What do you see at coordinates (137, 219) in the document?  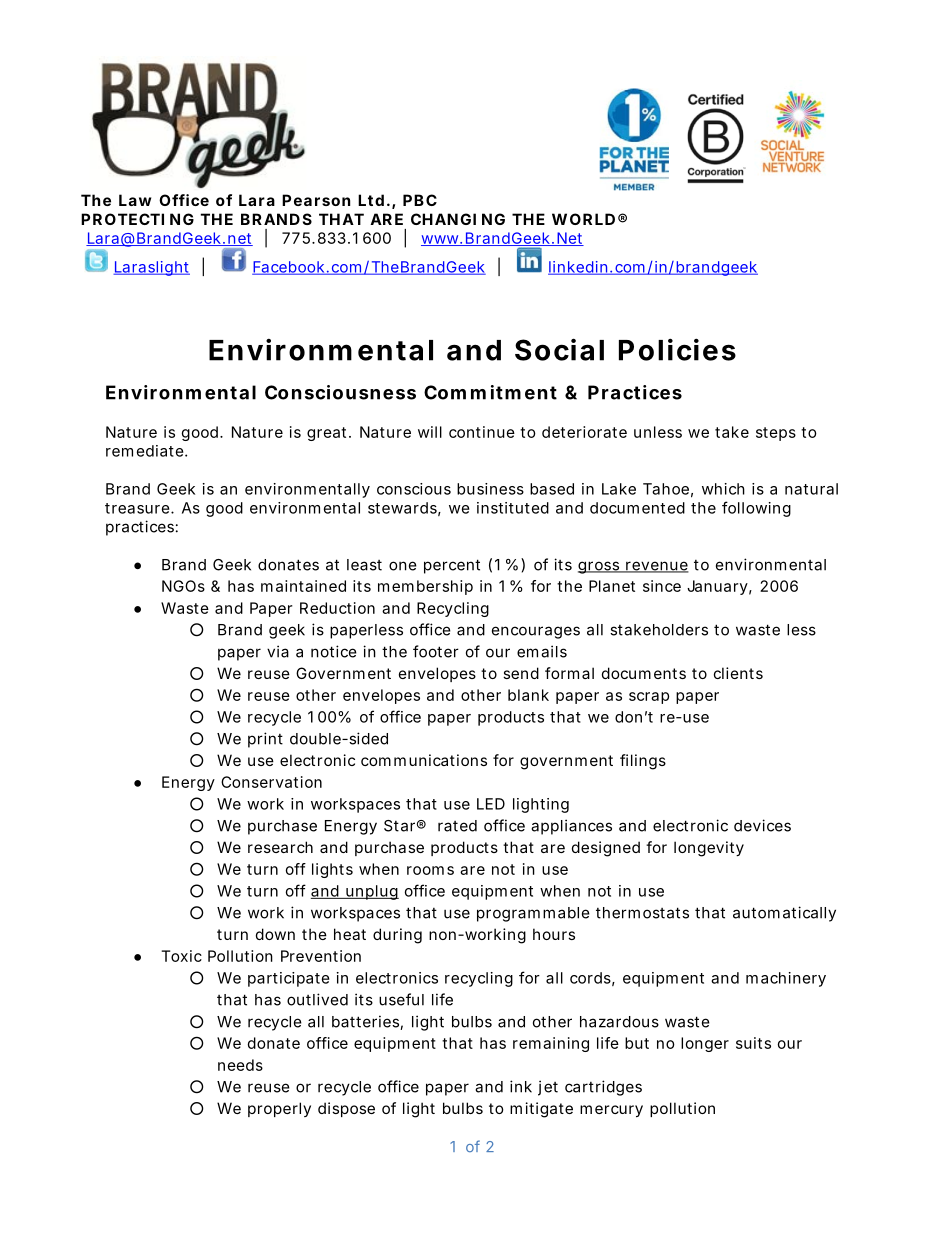 I see `PROTECTING` at bounding box center [137, 219].
